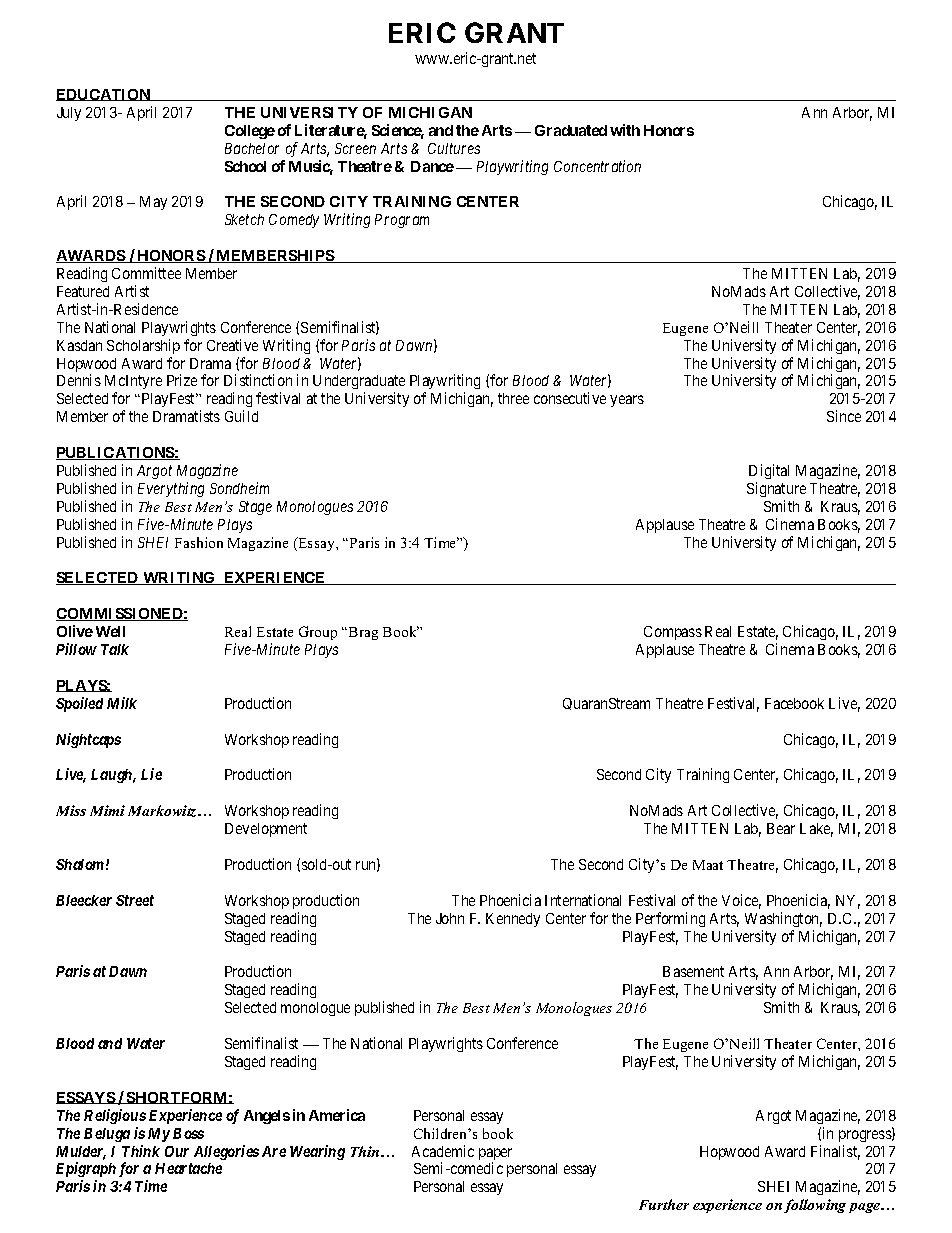  Describe the element at coordinates (454, 148) in the image. I see `Cultures` at that location.
